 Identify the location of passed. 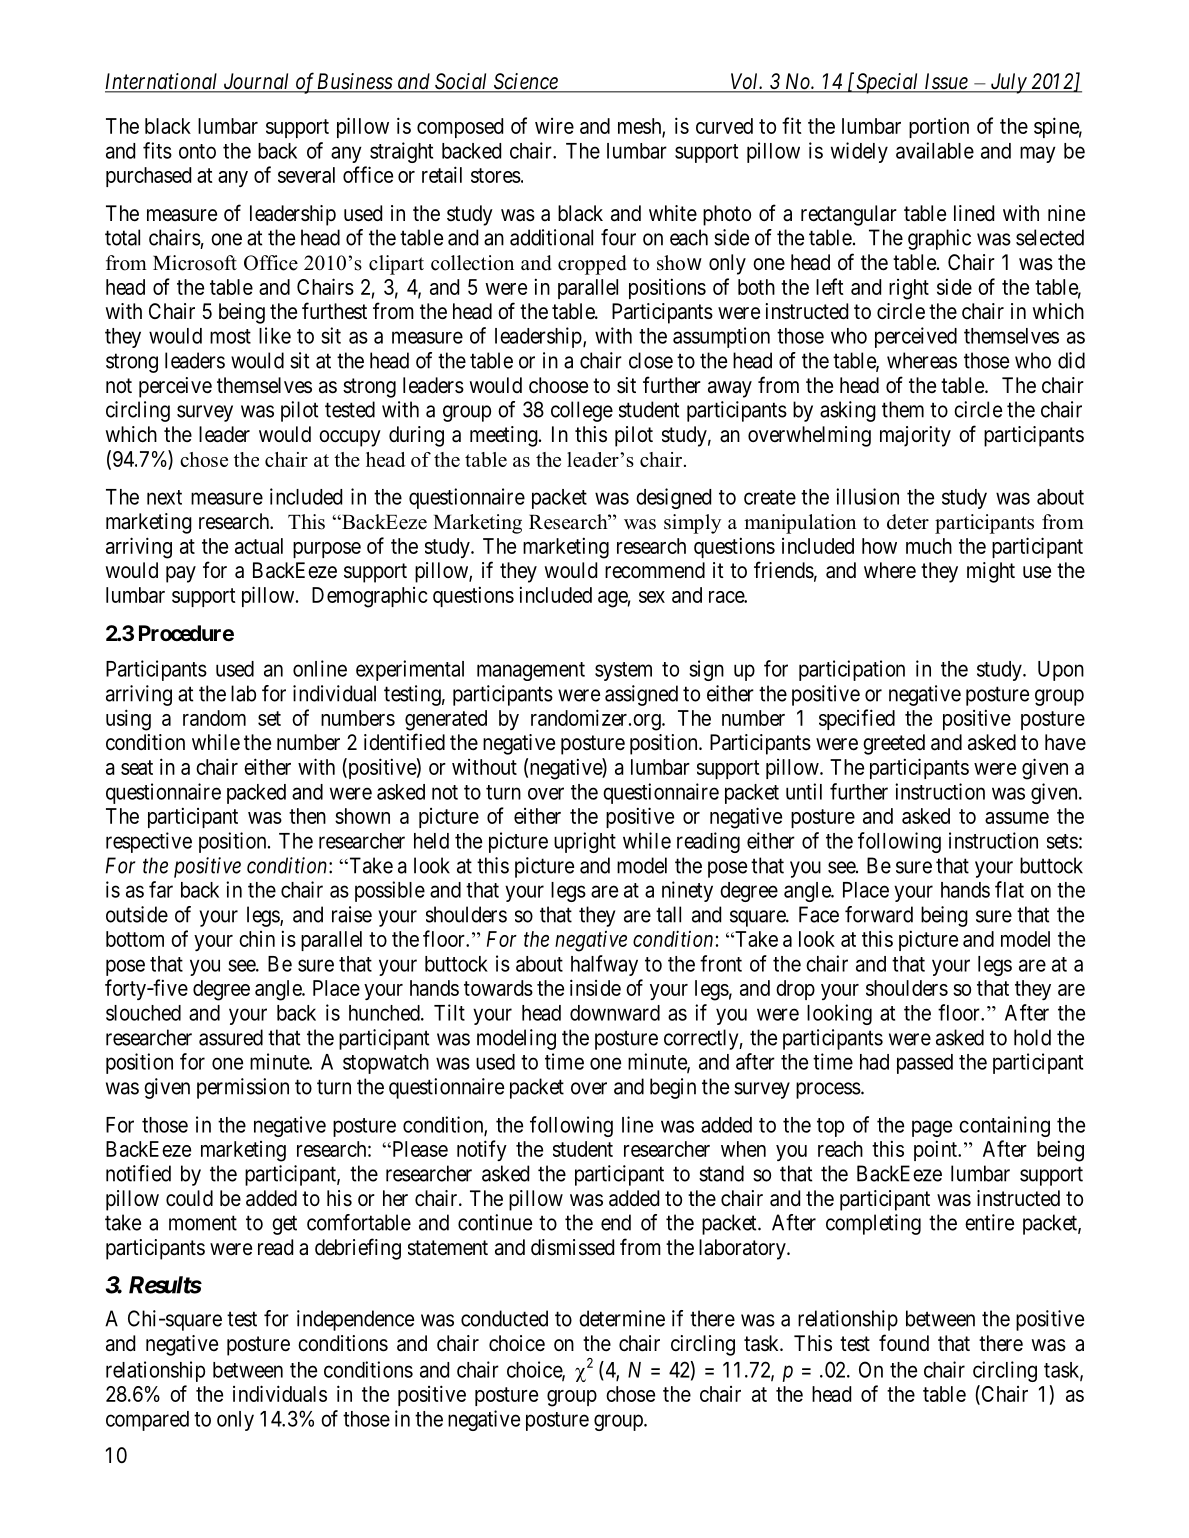
(925, 1064).
